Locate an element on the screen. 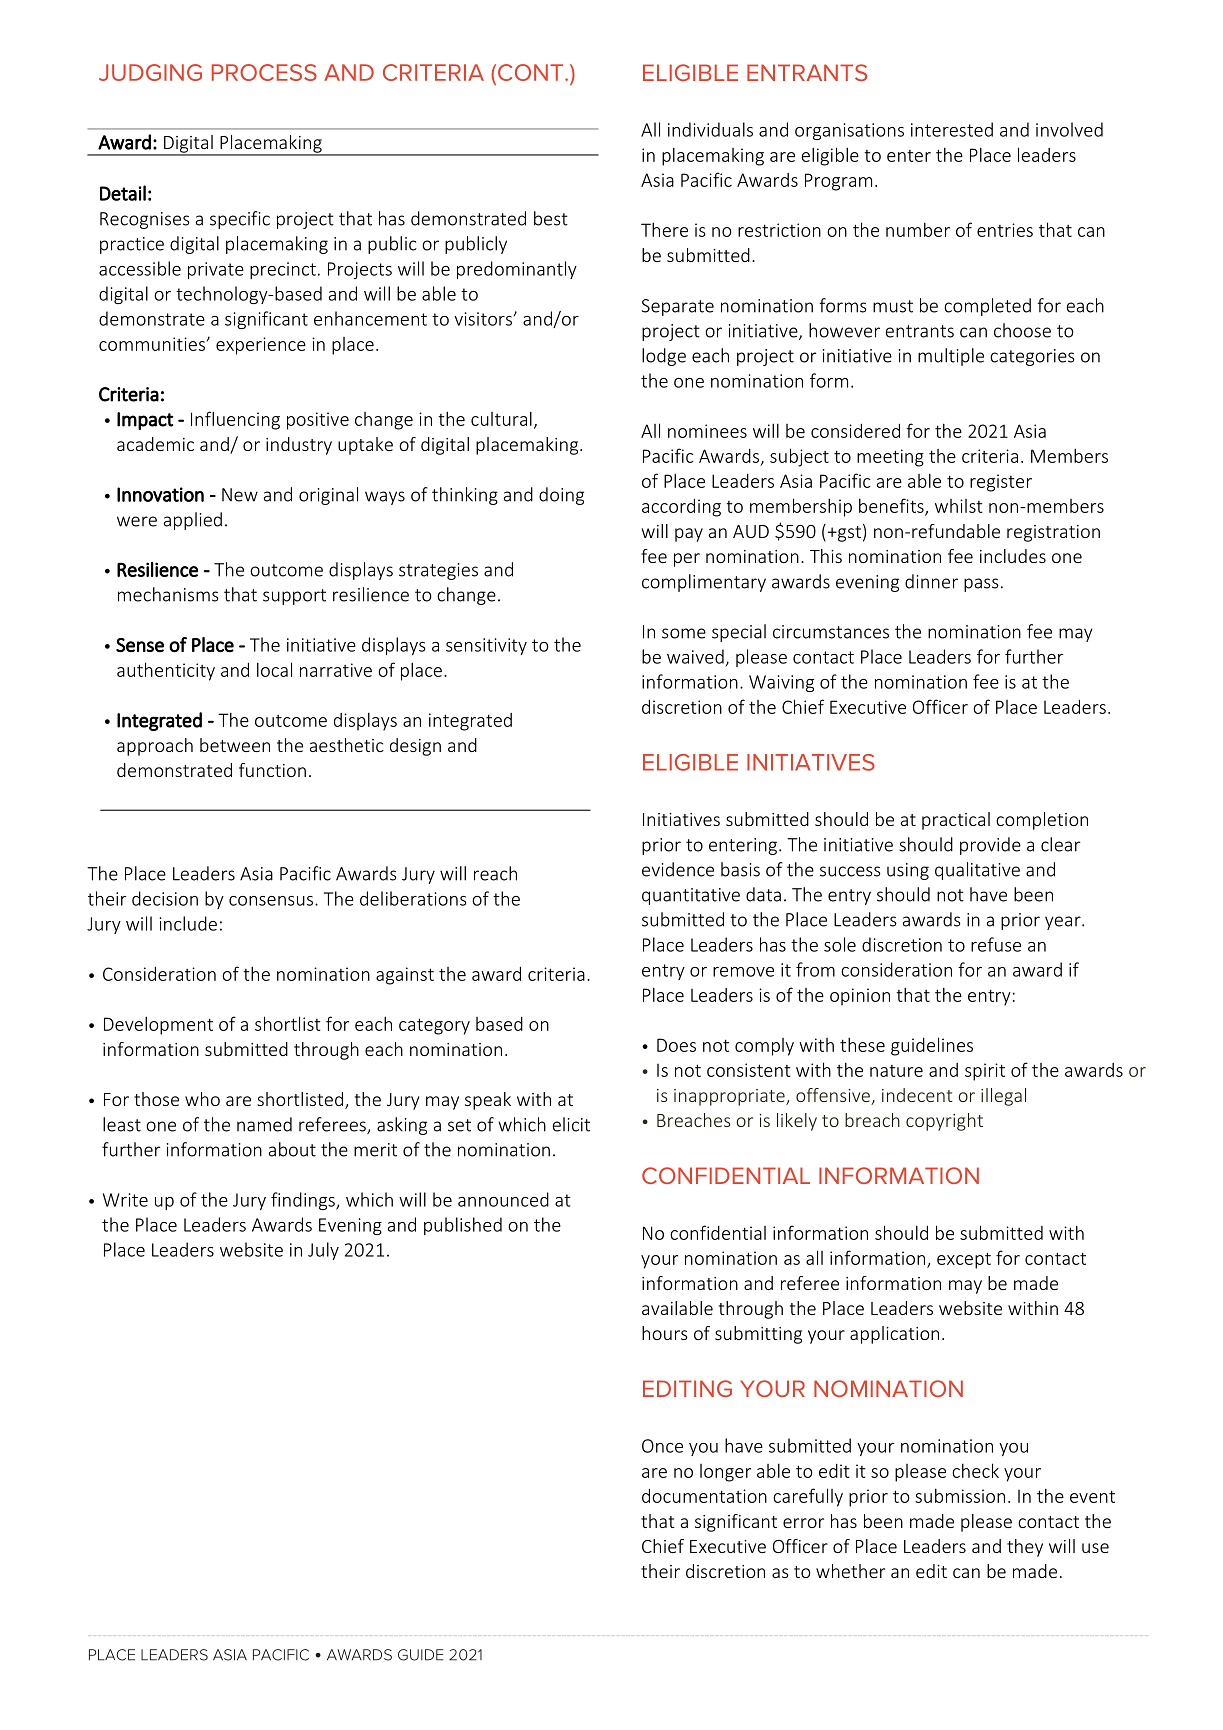  consensus is located at coordinates (271, 901).
